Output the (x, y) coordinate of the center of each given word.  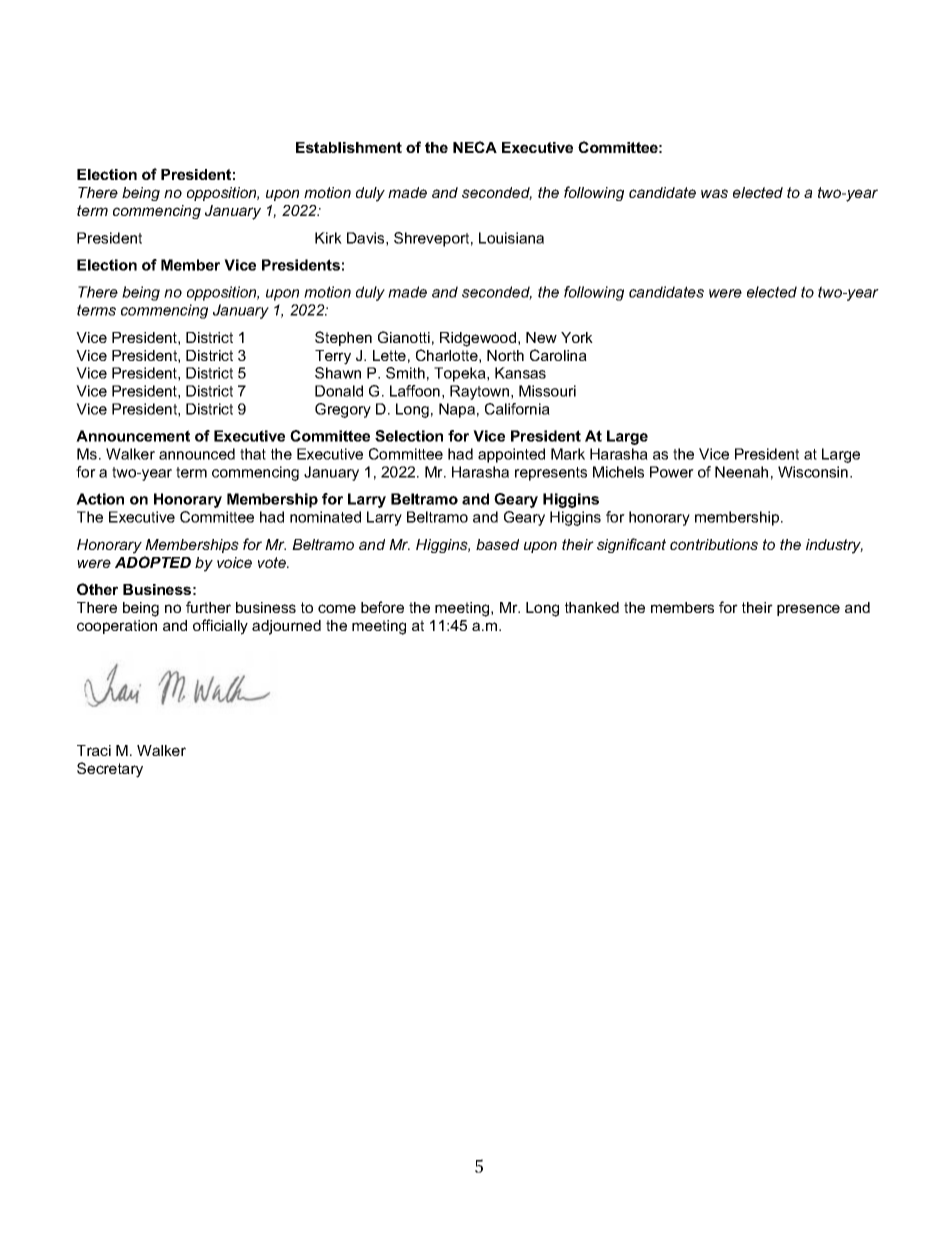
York (577, 337)
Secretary (110, 770)
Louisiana (511, 238)
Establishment (349, 147)
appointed (511, 455)
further (208, 607)
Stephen (343, 338)
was (714, 193)
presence (808, 610)
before (382, 607)
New (541, 337)
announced (197, 454)
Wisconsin (814, 472)
